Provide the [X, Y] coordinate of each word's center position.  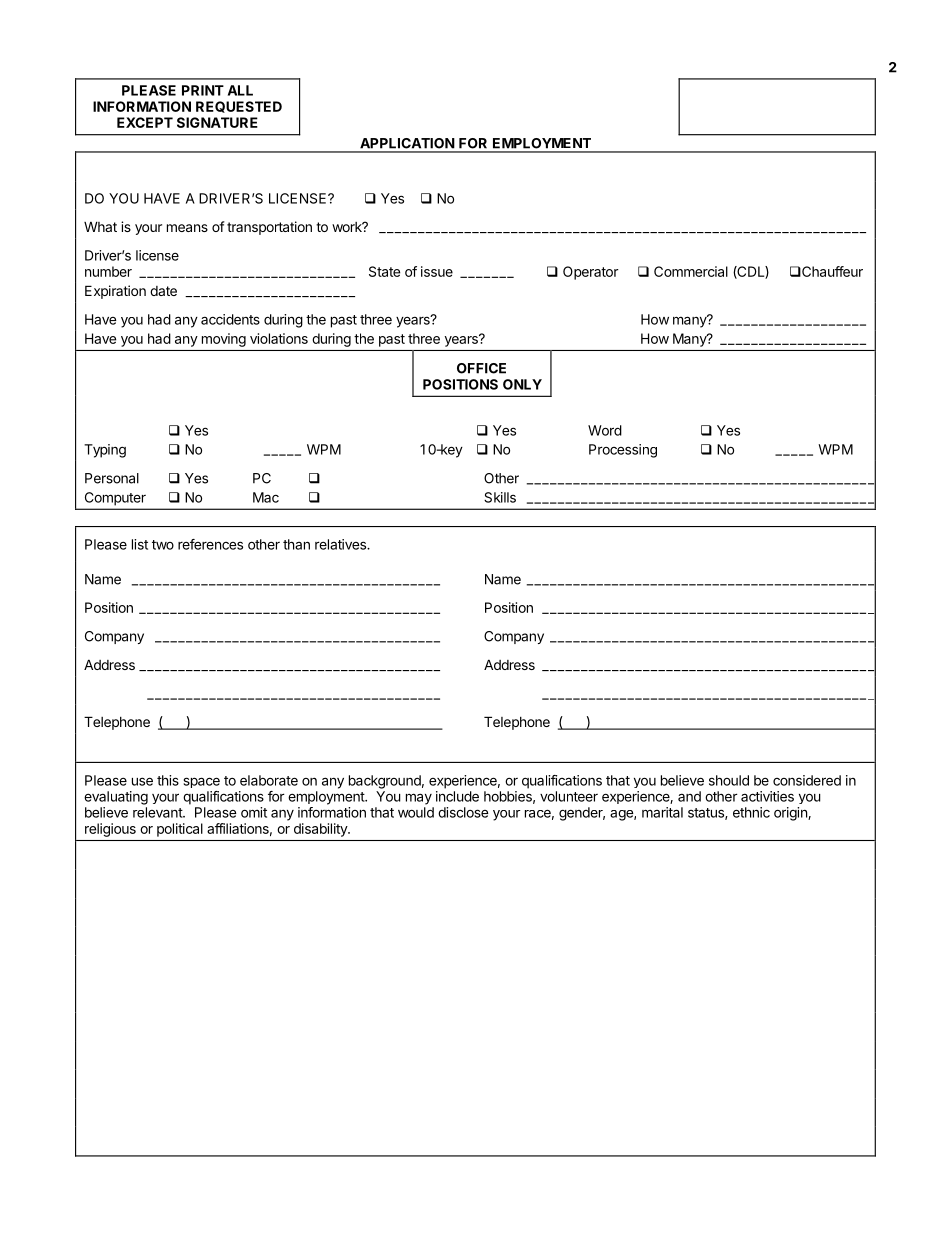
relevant [158, 812]
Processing [623, 451]
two [163, 545]
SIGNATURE [217, 122]
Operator [591, 273]
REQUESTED [239, 107]
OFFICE [481, 368]
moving [224, 340]
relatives [341, 544]
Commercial [691, 271]
